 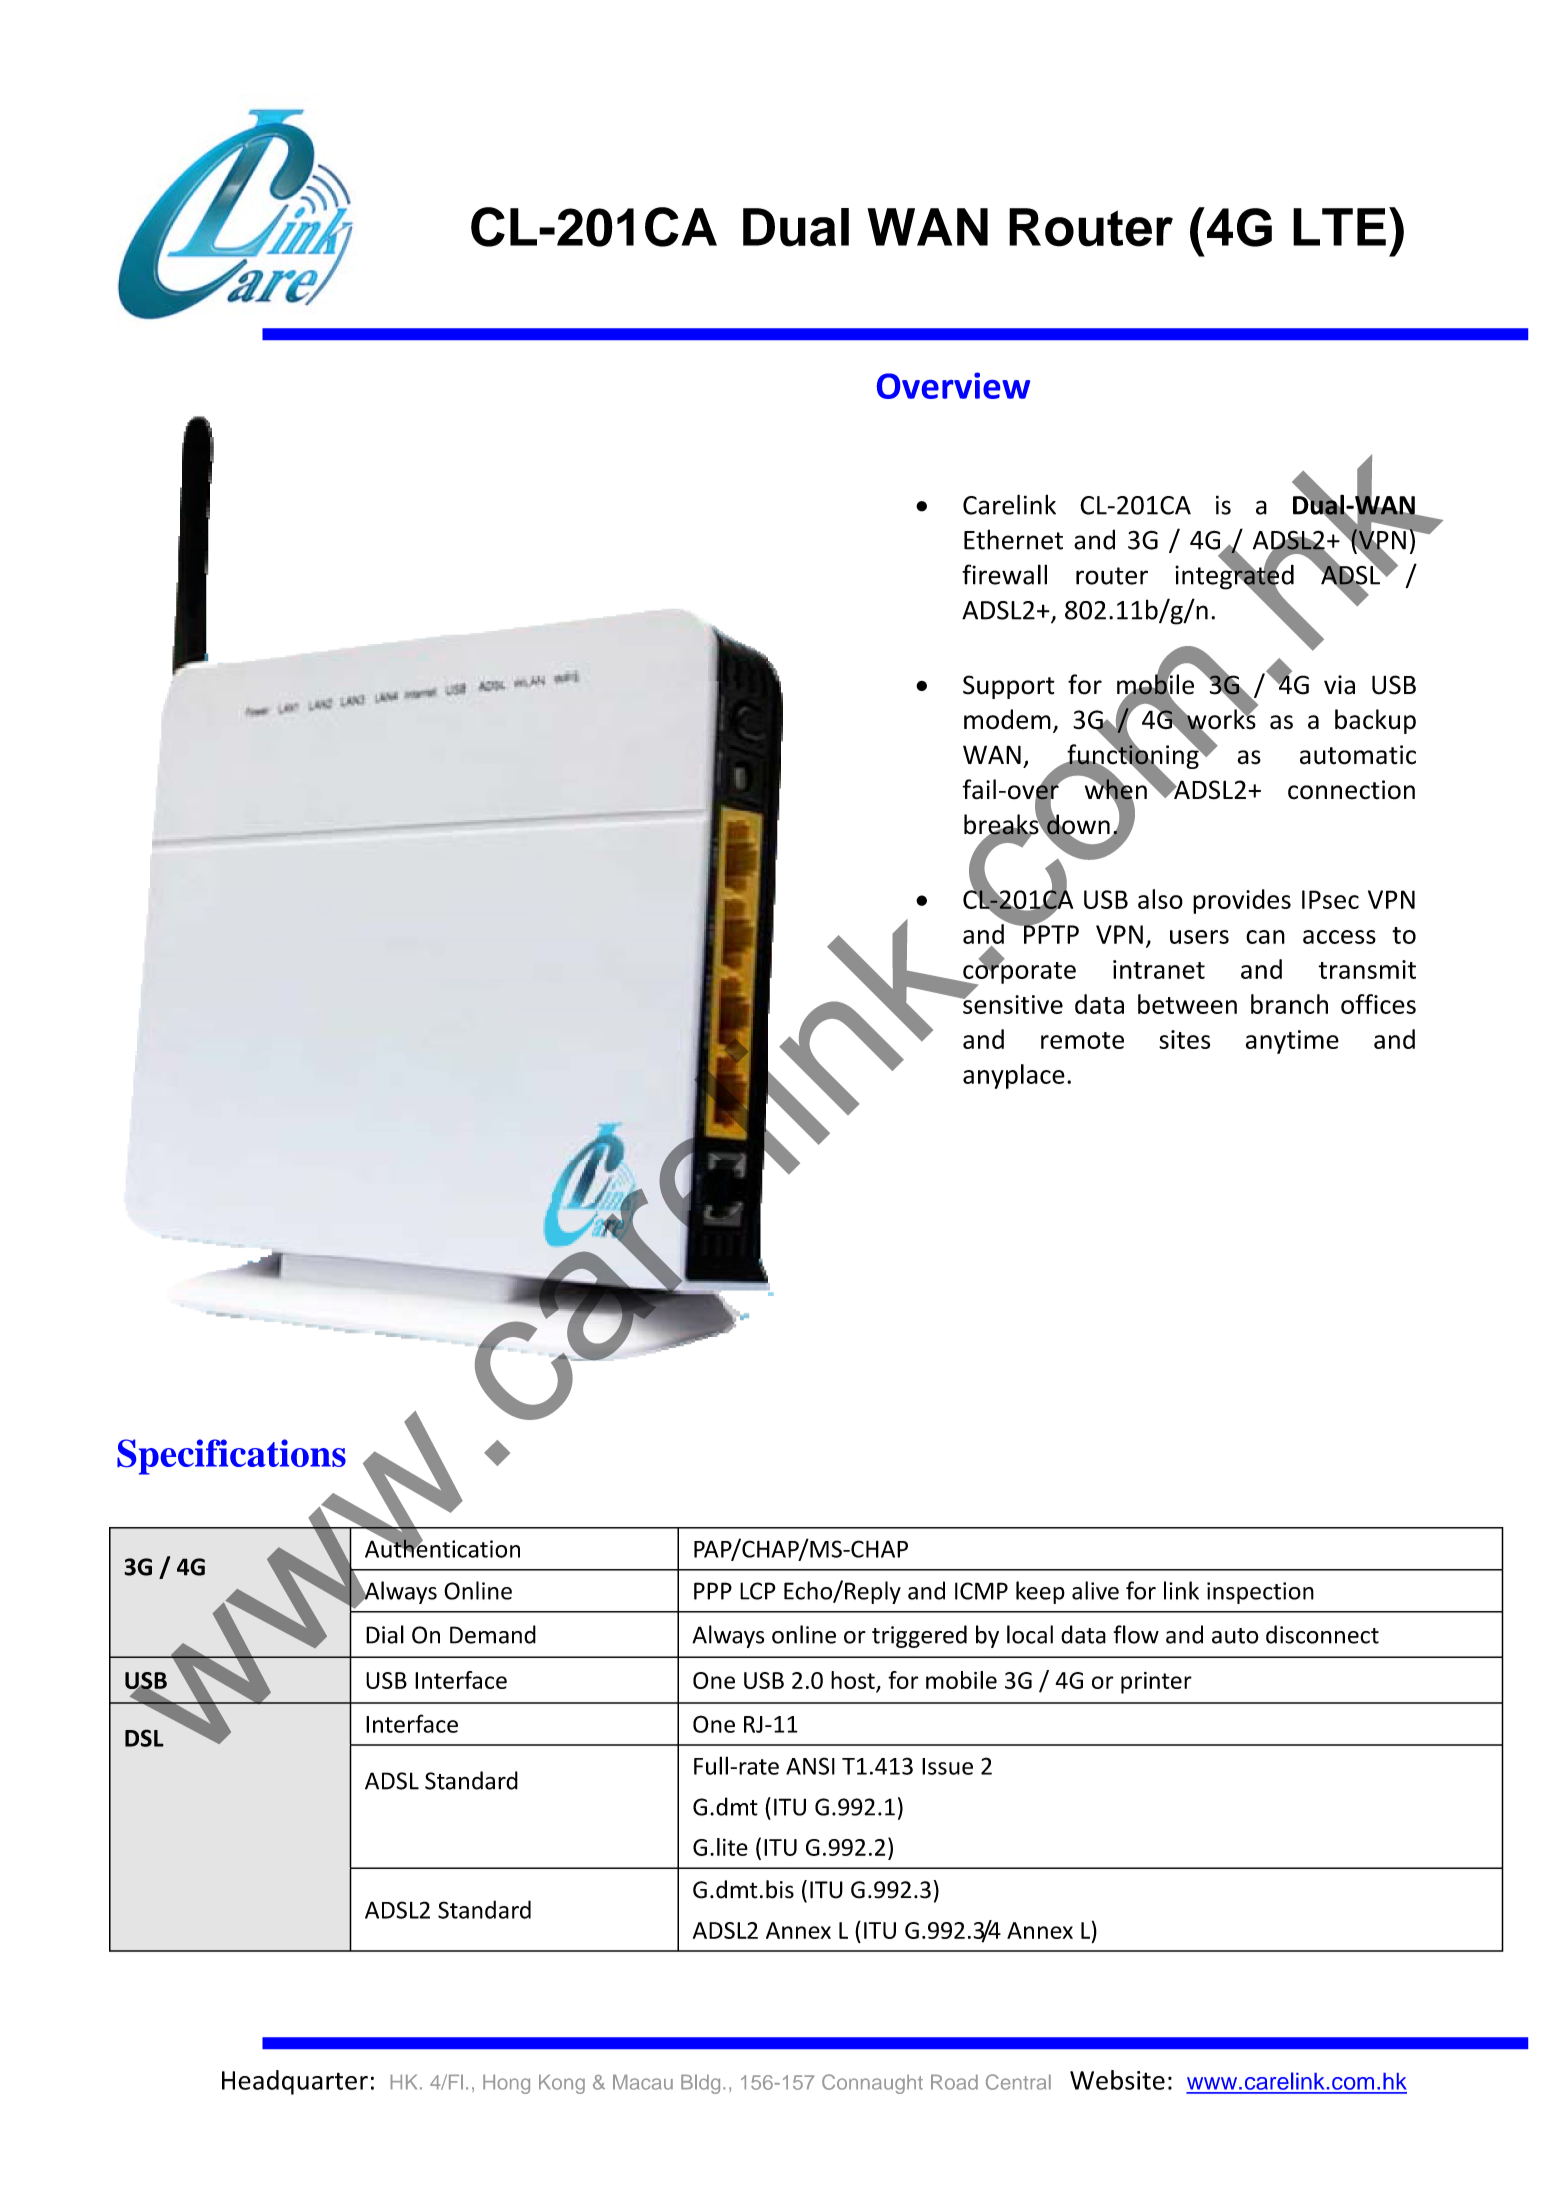 What do you see at coordinates (1117, 2080) in the page?
I see `Website` at bounding box center [1117, 2080].
